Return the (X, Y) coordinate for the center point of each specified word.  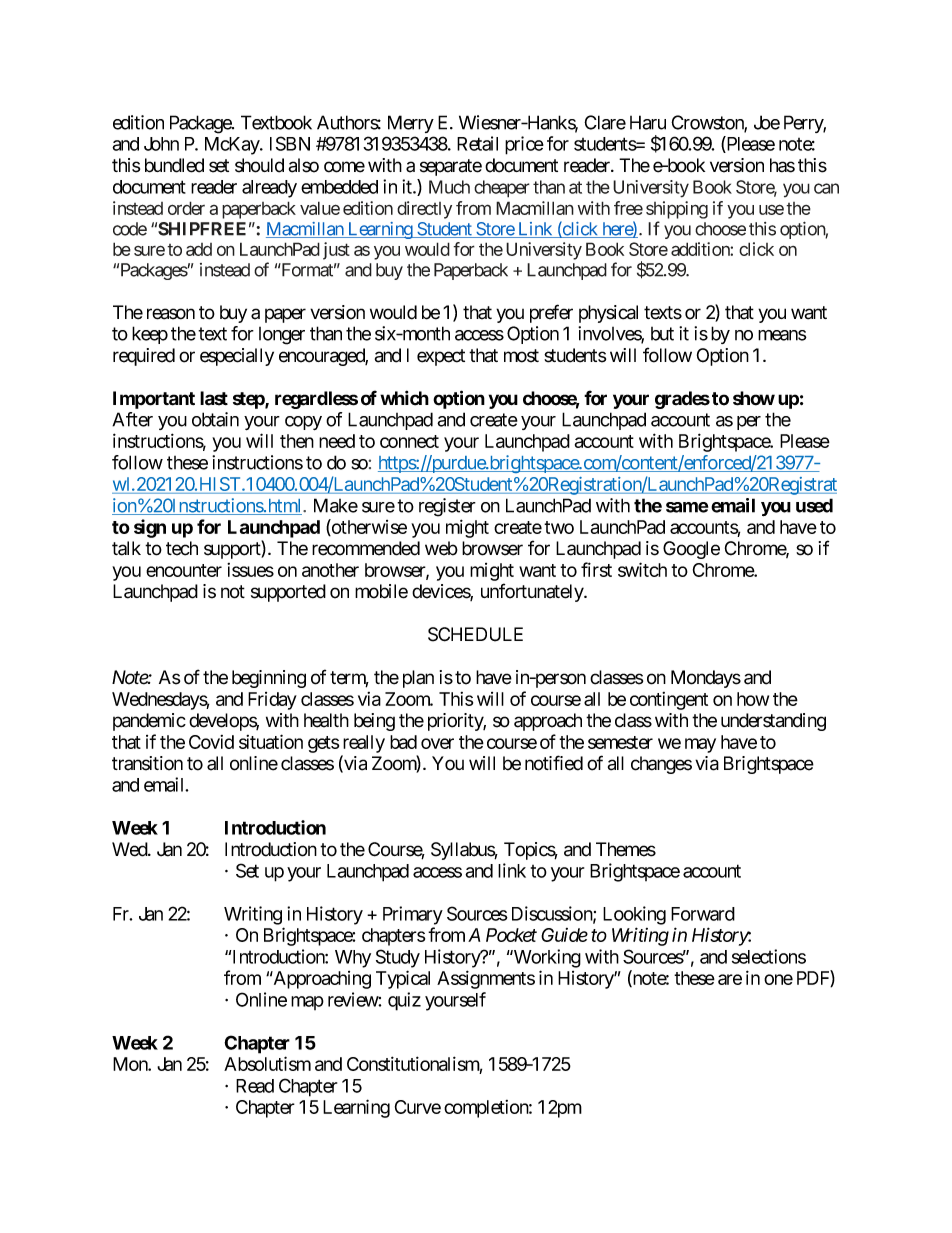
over (437, 743)
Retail (477, 143)
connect (409, 441)
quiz (404, 1001)
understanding (773, 722)
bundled (174, 165)
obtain (215, 419)
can (826, 188)
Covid (211, 742)
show (754, 398)
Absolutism (267, 1063)
